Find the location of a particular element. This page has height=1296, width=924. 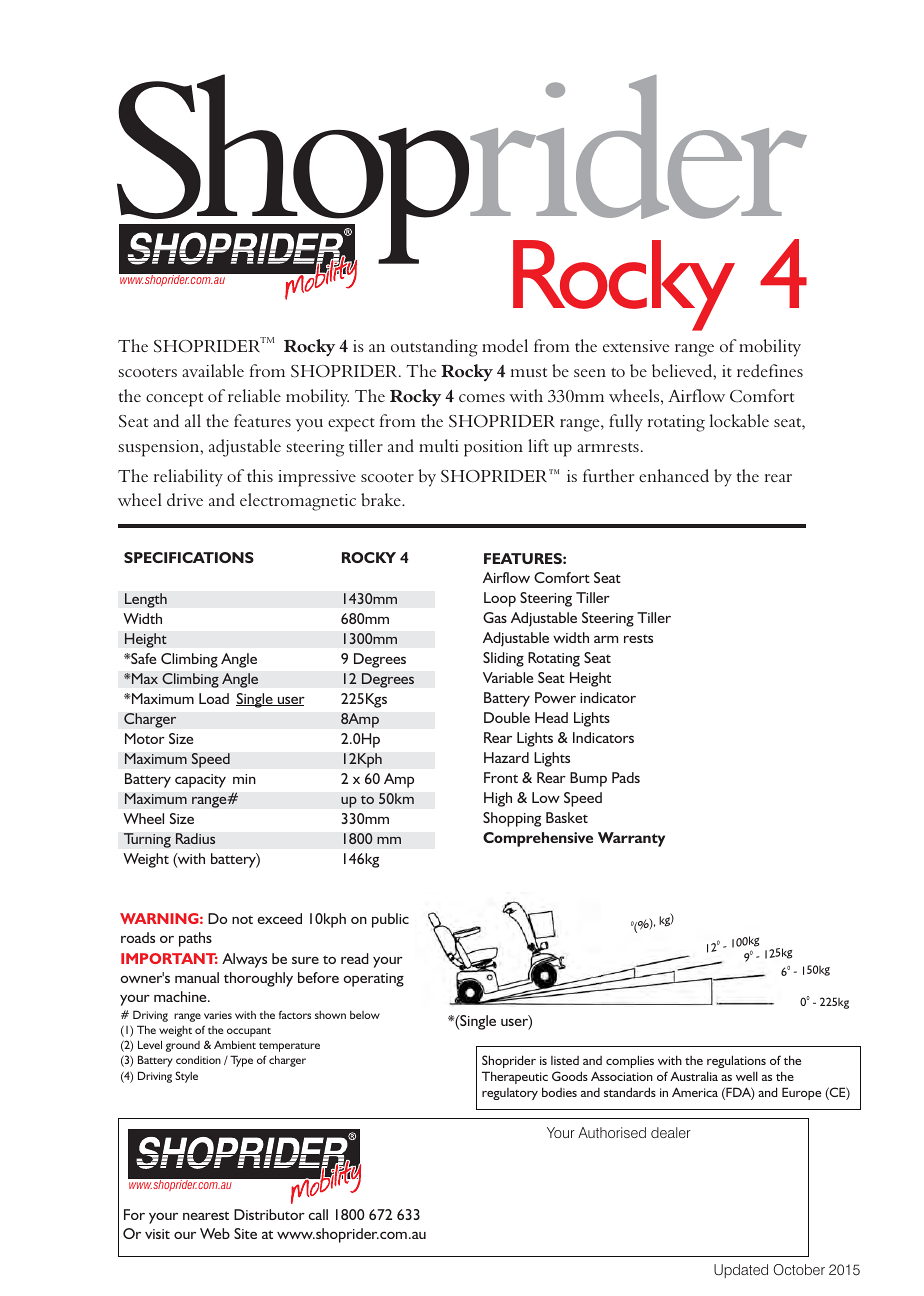

redefines is located at coordinates (770, 370).
